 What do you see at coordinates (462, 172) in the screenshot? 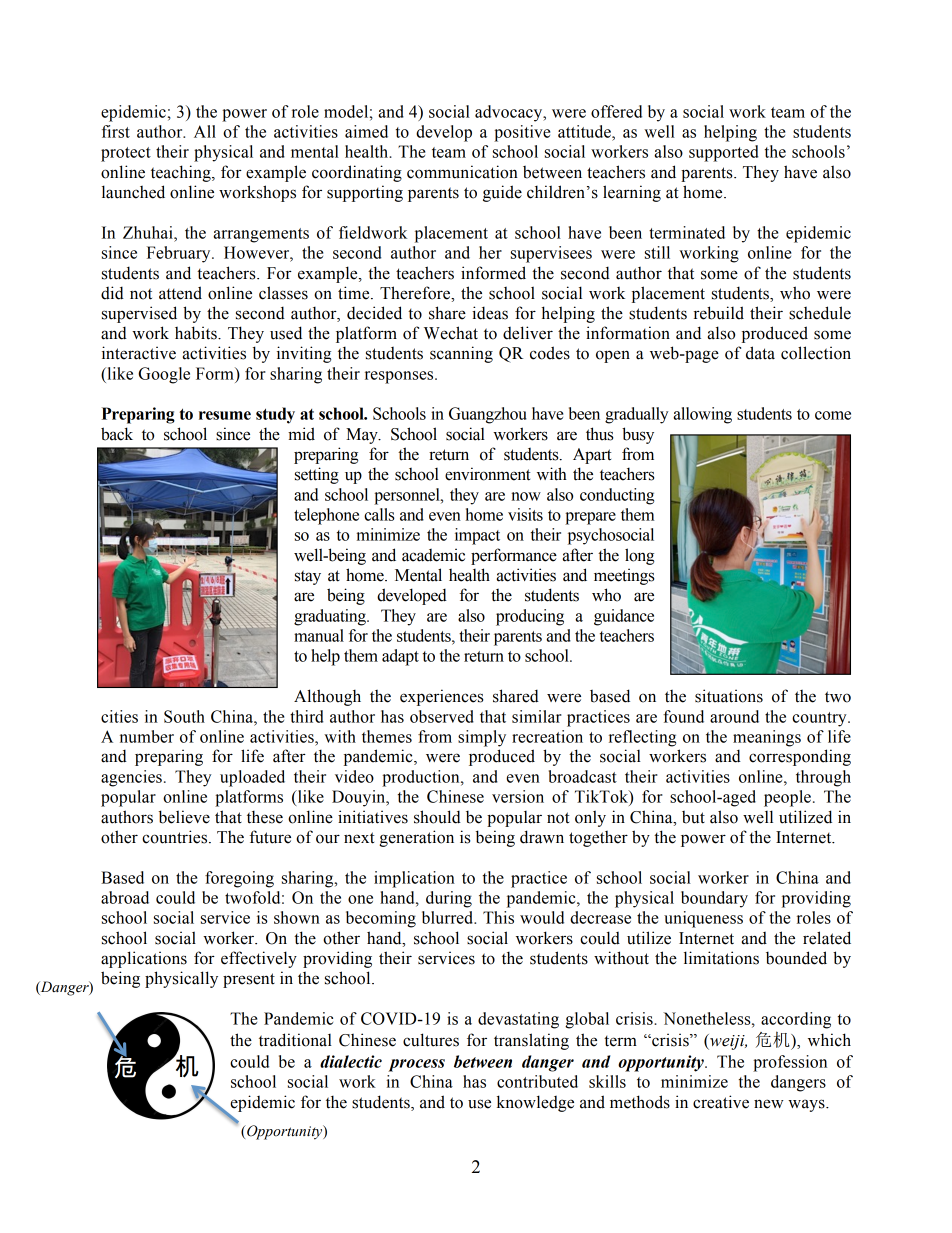
I see `communication` at bounding box center [462, 172].
